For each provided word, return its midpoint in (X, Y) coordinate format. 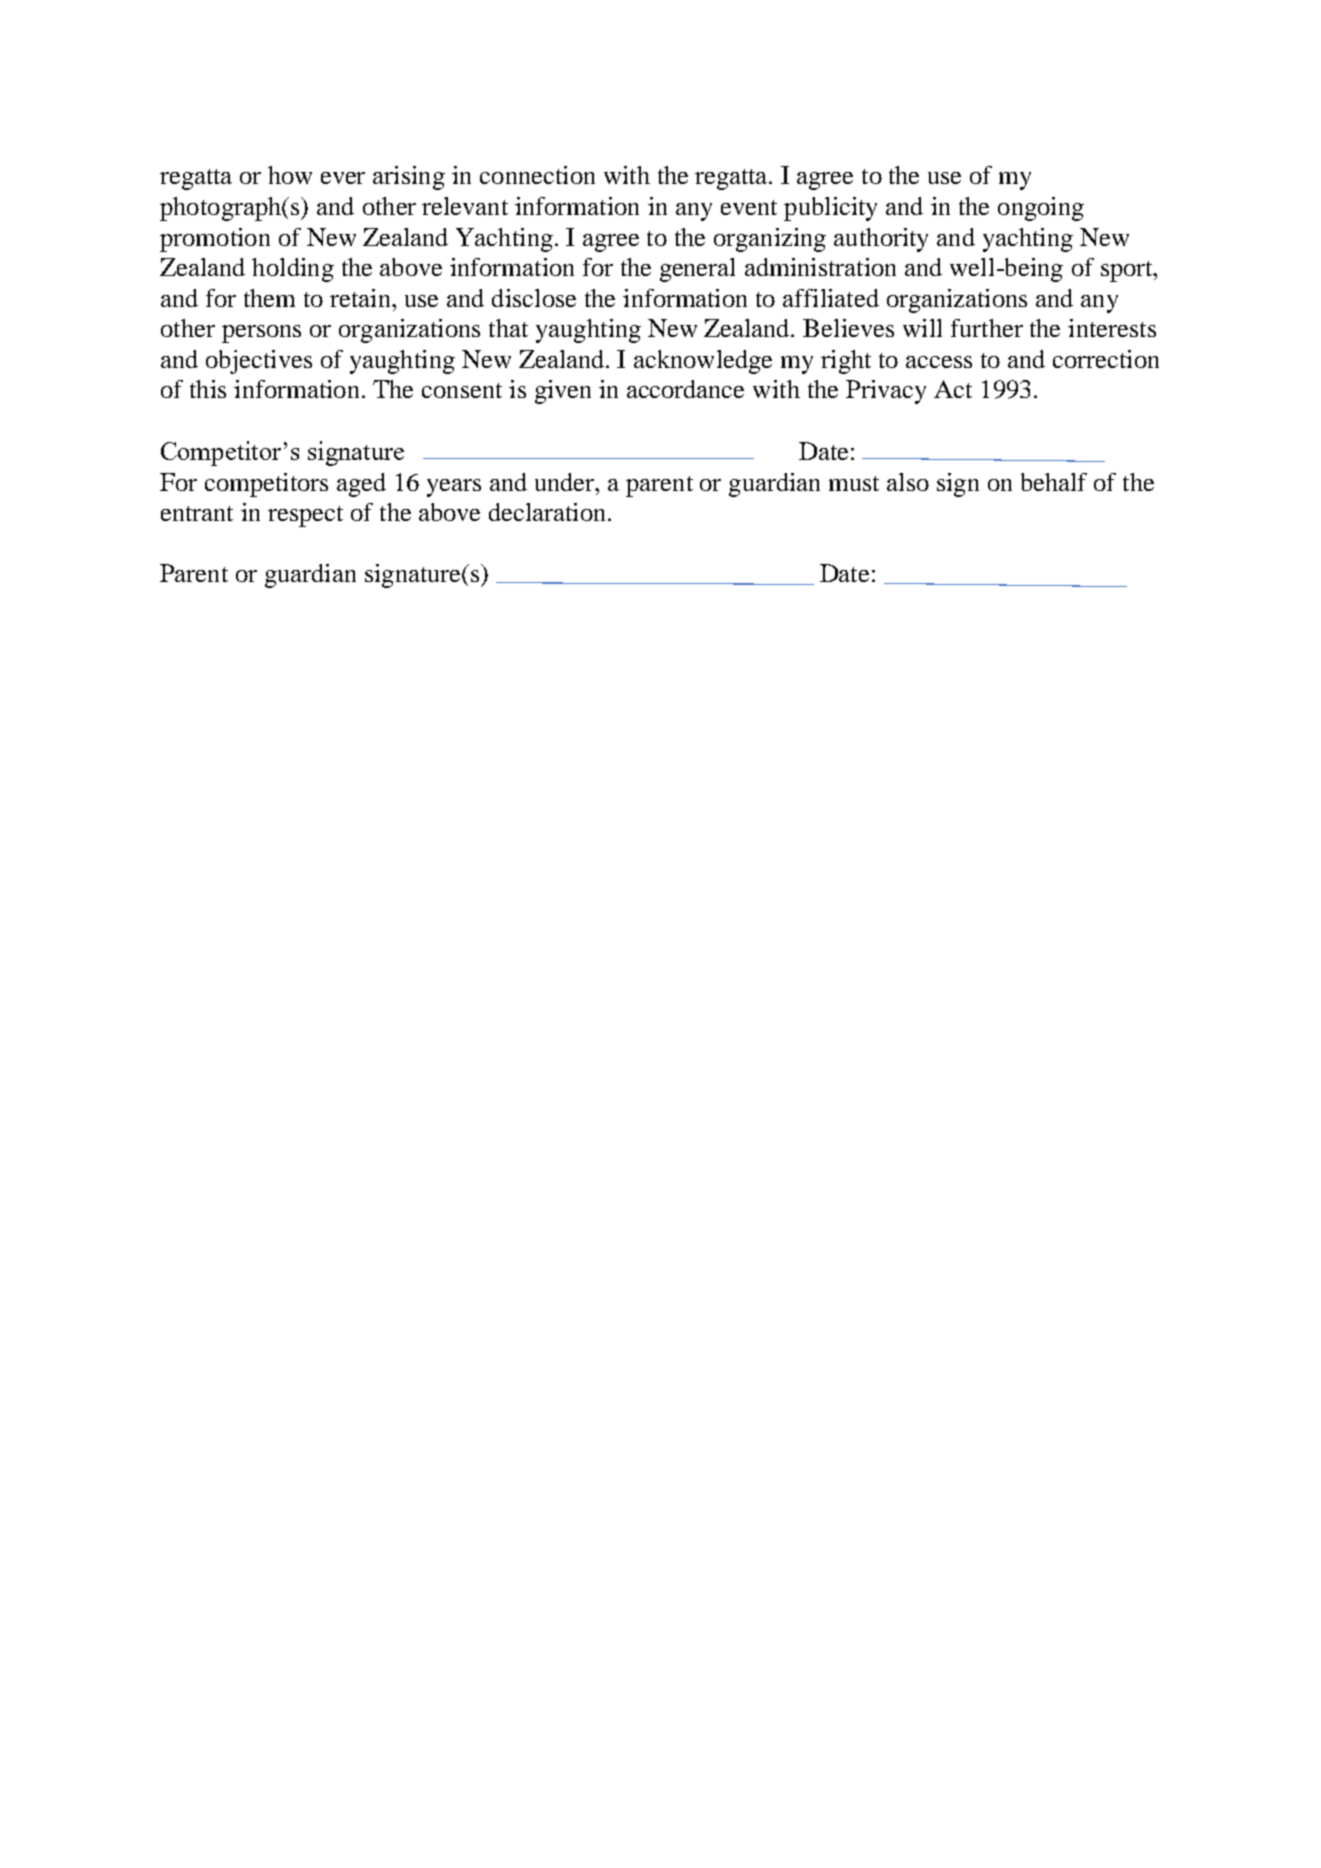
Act (953, 389)
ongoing (1041, 209)
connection (537, 175)
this (208, 389)
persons (261, 334)
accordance (685, 389)
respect (305, 516)
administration (820, 267)
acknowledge (703, 362)
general (697, 270)
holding (293, 270)
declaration (549, 512)
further (987, 328)
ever (343, 178)
